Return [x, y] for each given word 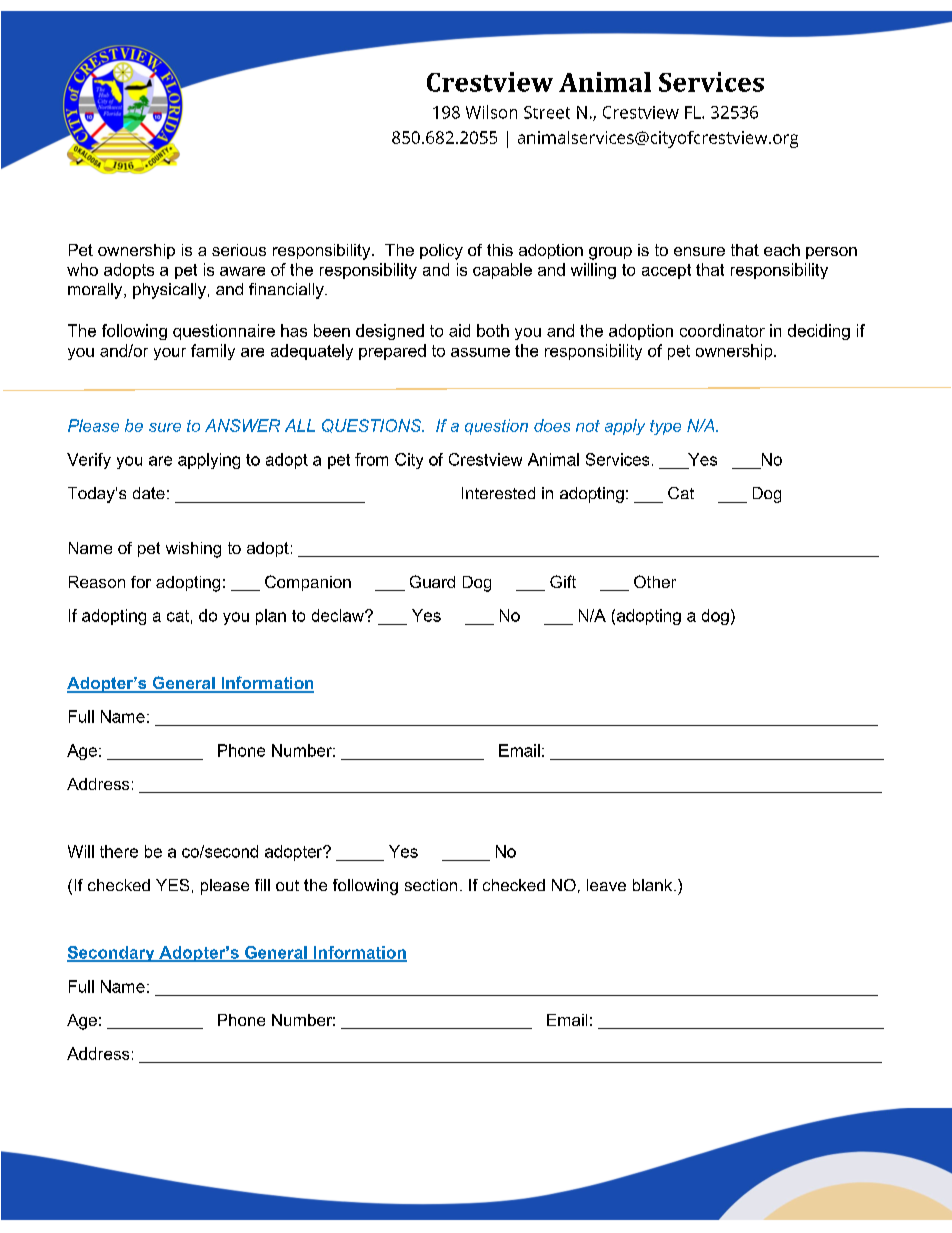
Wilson [491, 112]
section [431, 885]
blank [654, 885]
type [665, 427]
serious [239, 250]
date [149, 493]
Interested [498, 493]
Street [547, 112]
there [119, 851]
